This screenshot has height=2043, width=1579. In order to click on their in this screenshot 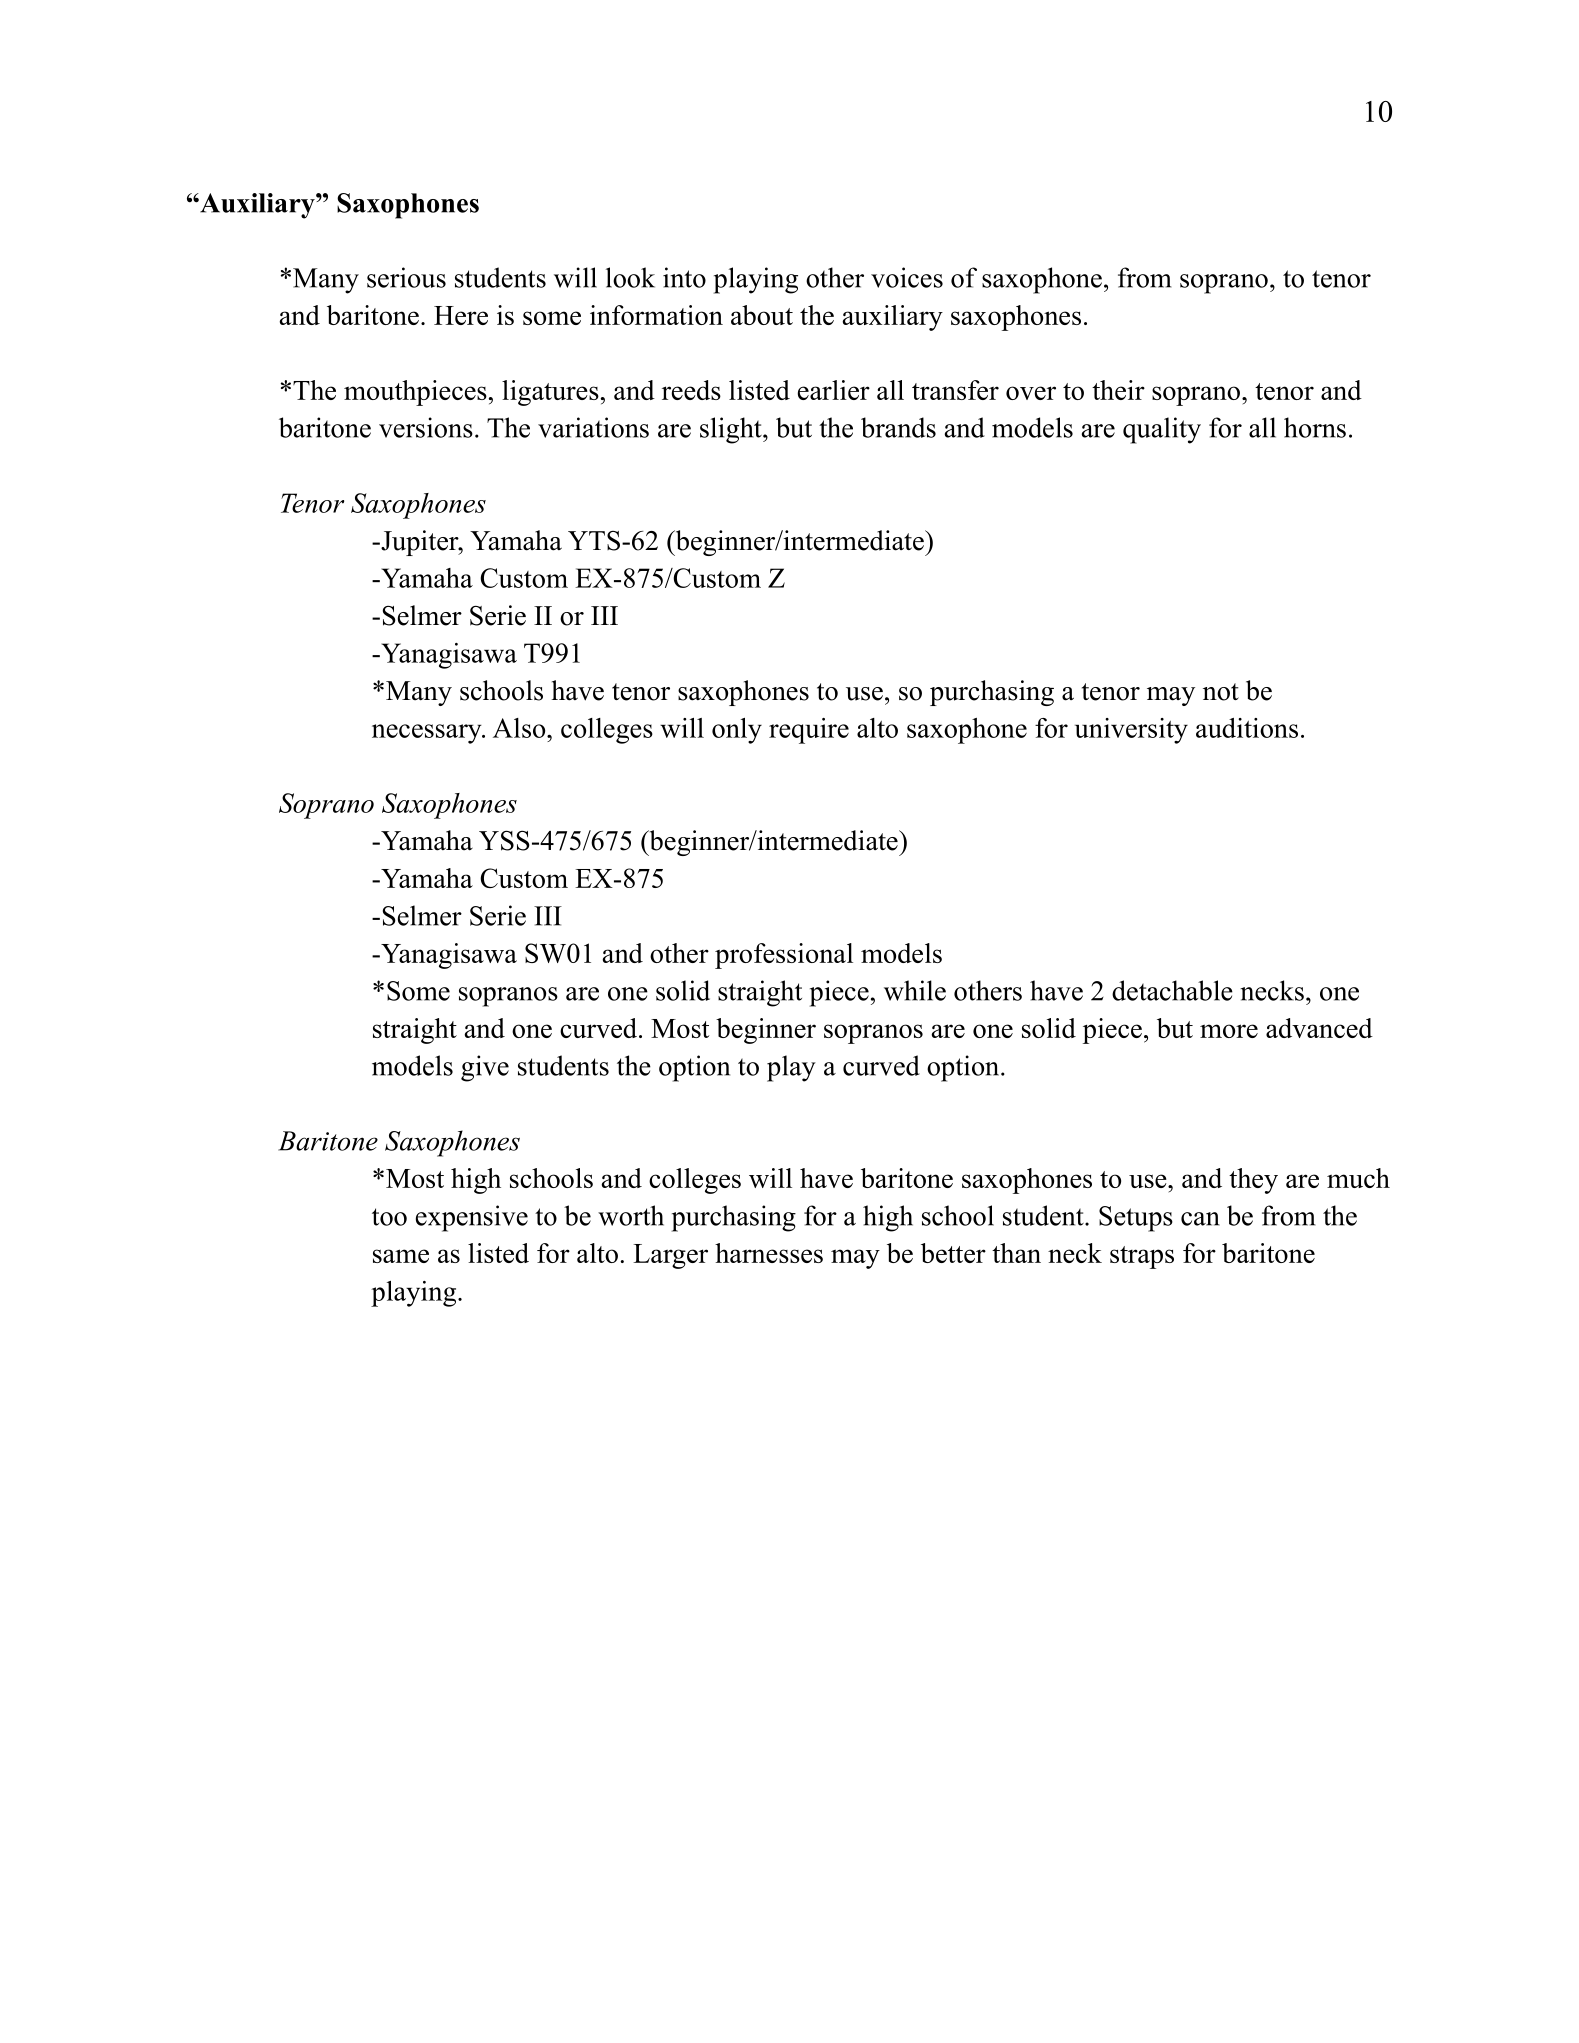, I will do `click(1118, 390)`.
